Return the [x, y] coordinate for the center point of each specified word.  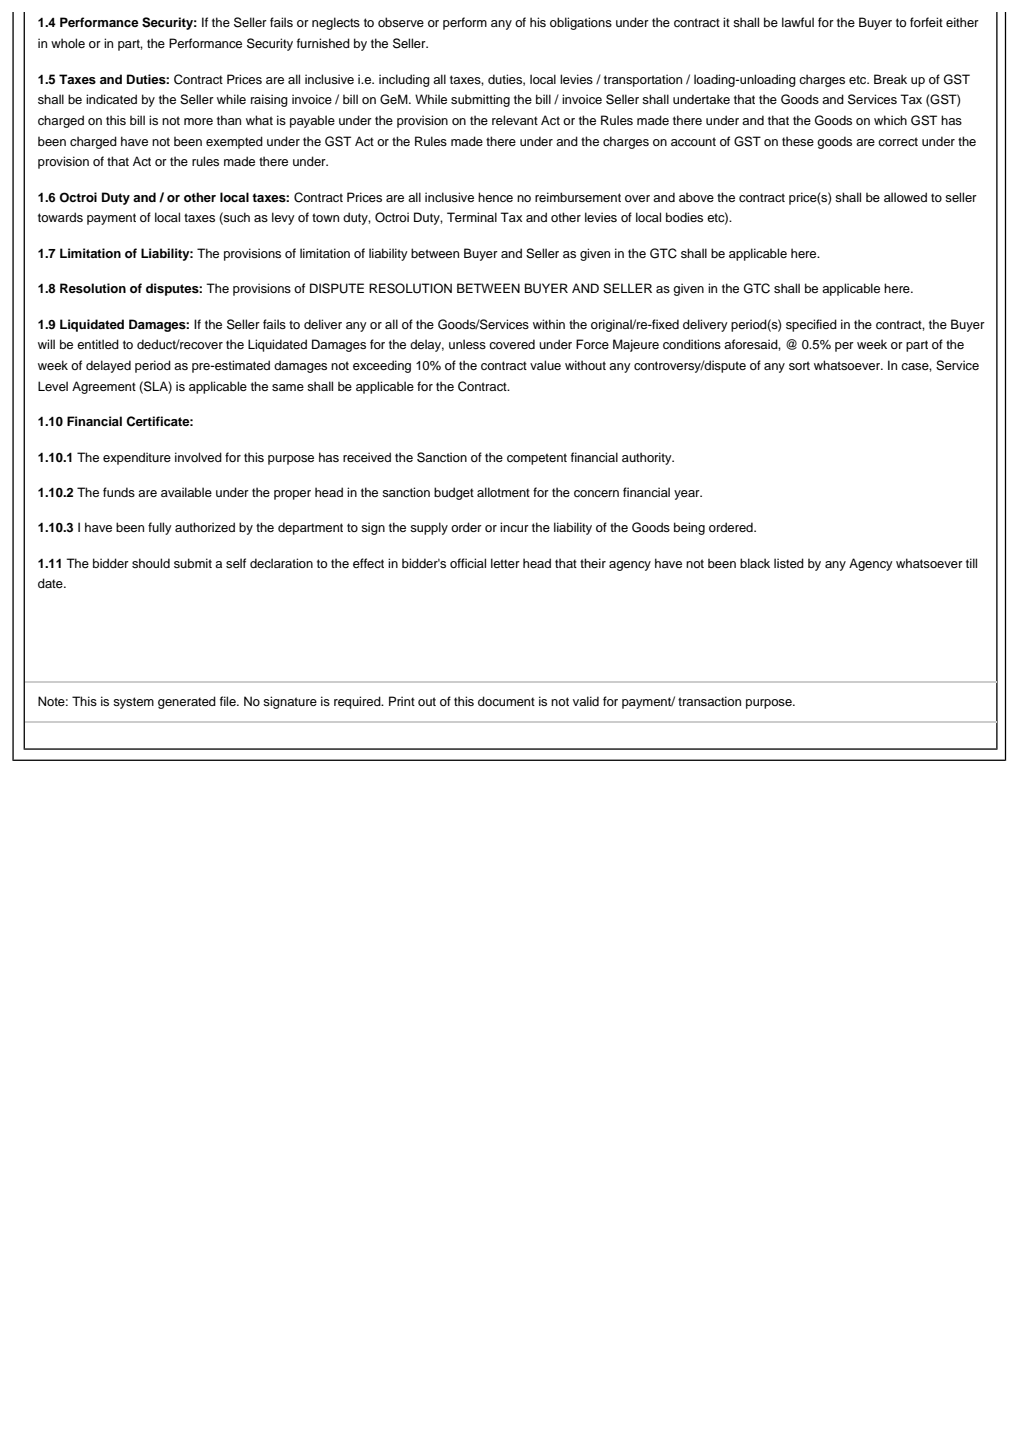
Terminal [472, 217]
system [133, 703]
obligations [581, 23]
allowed [905, 197]
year [688, 495]
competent [537, 459]
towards [60, 217]
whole [68, 43]
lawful [798, 22]
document [506, 701]
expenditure [137, 458]
